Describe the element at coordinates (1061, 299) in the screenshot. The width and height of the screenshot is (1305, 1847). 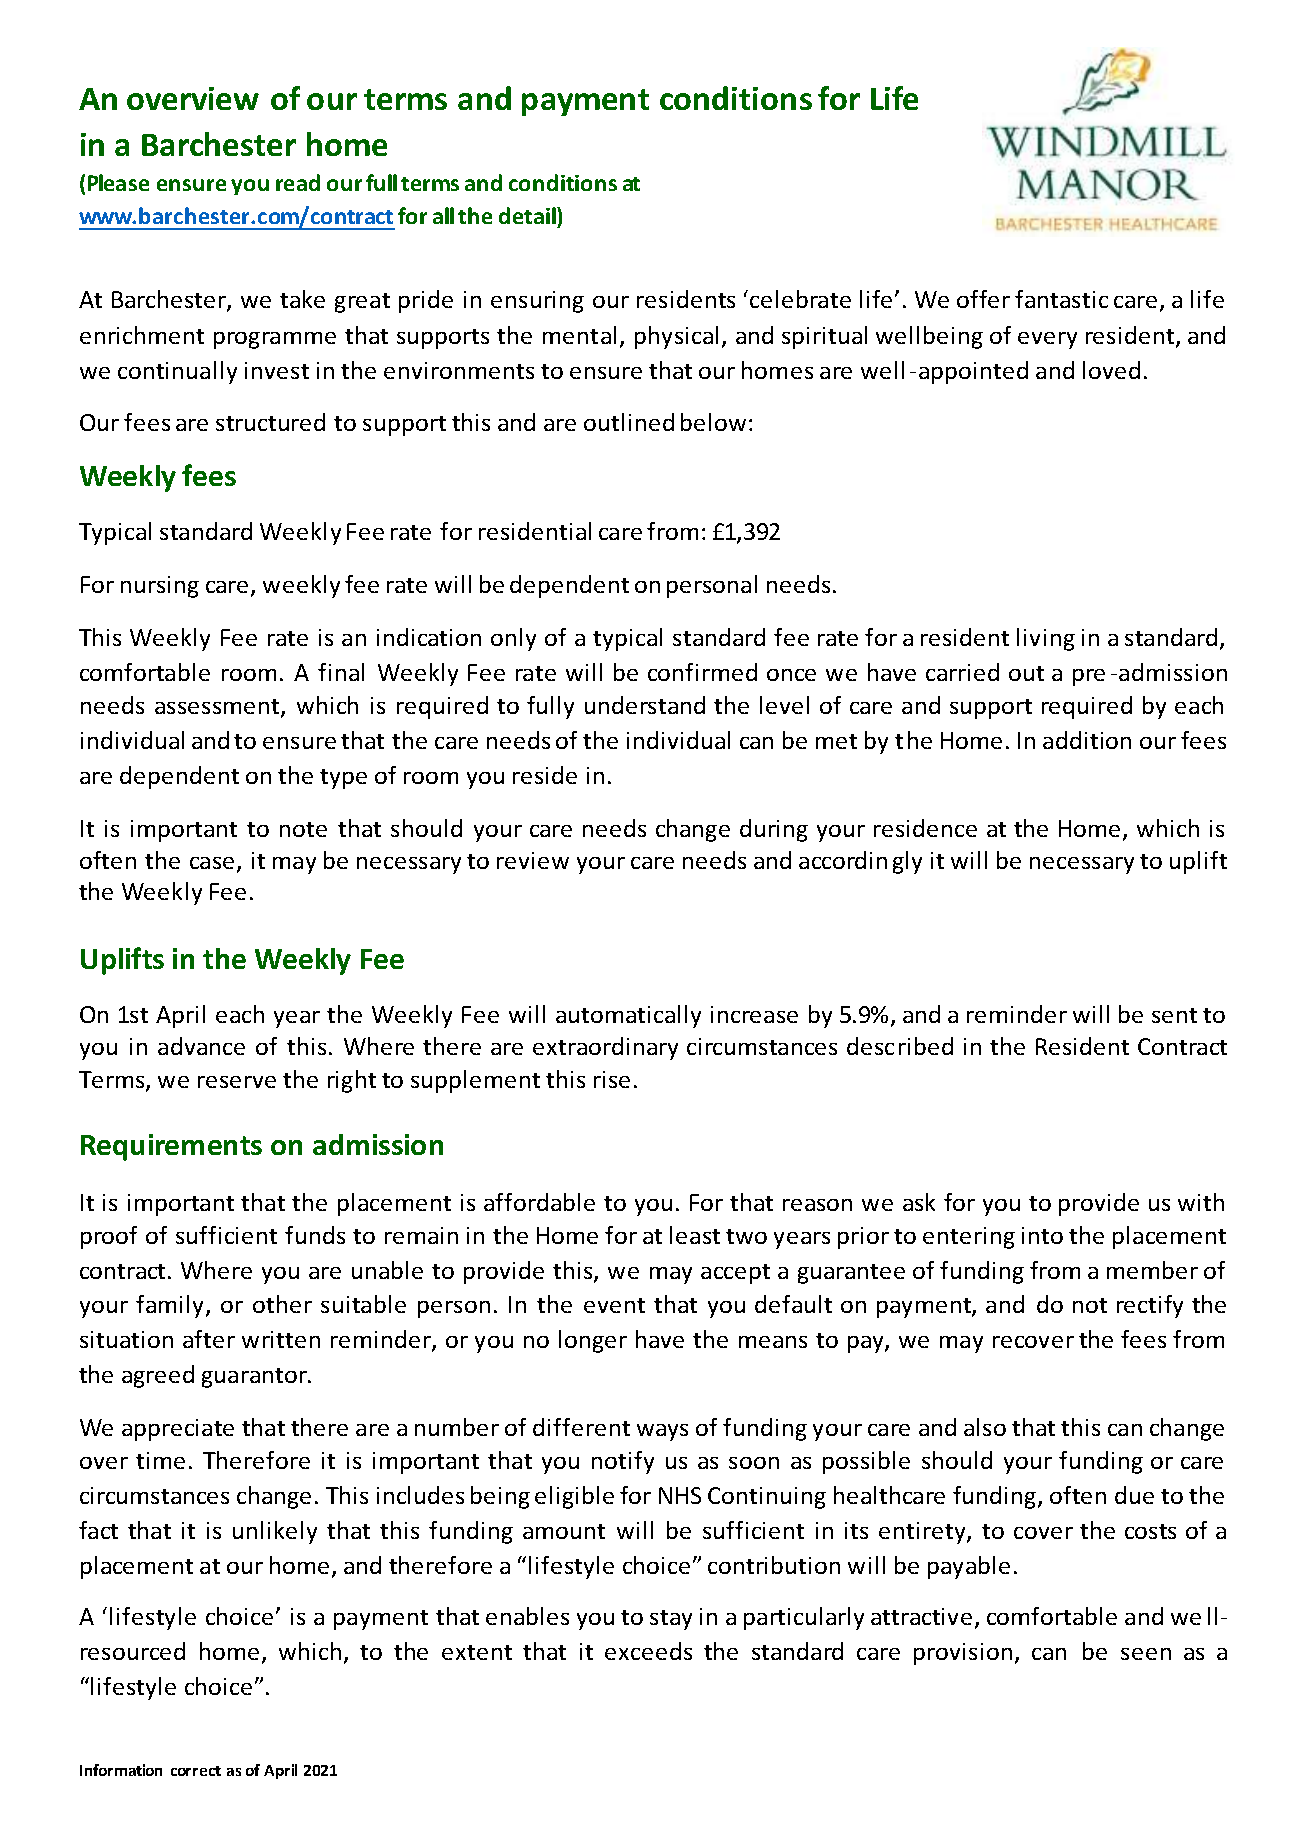
I see `fantastic` at that location.
